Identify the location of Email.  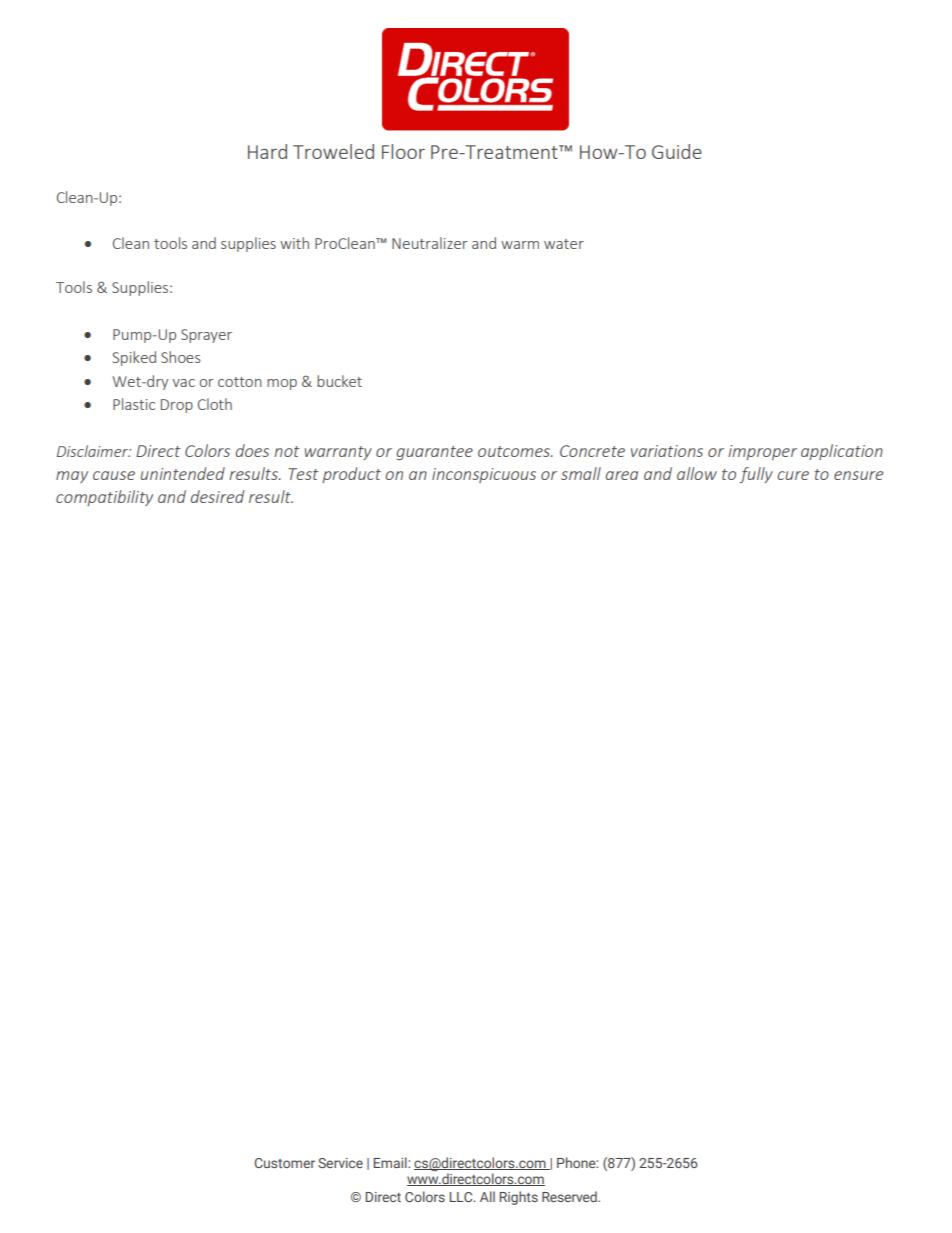
(391, 1162).
